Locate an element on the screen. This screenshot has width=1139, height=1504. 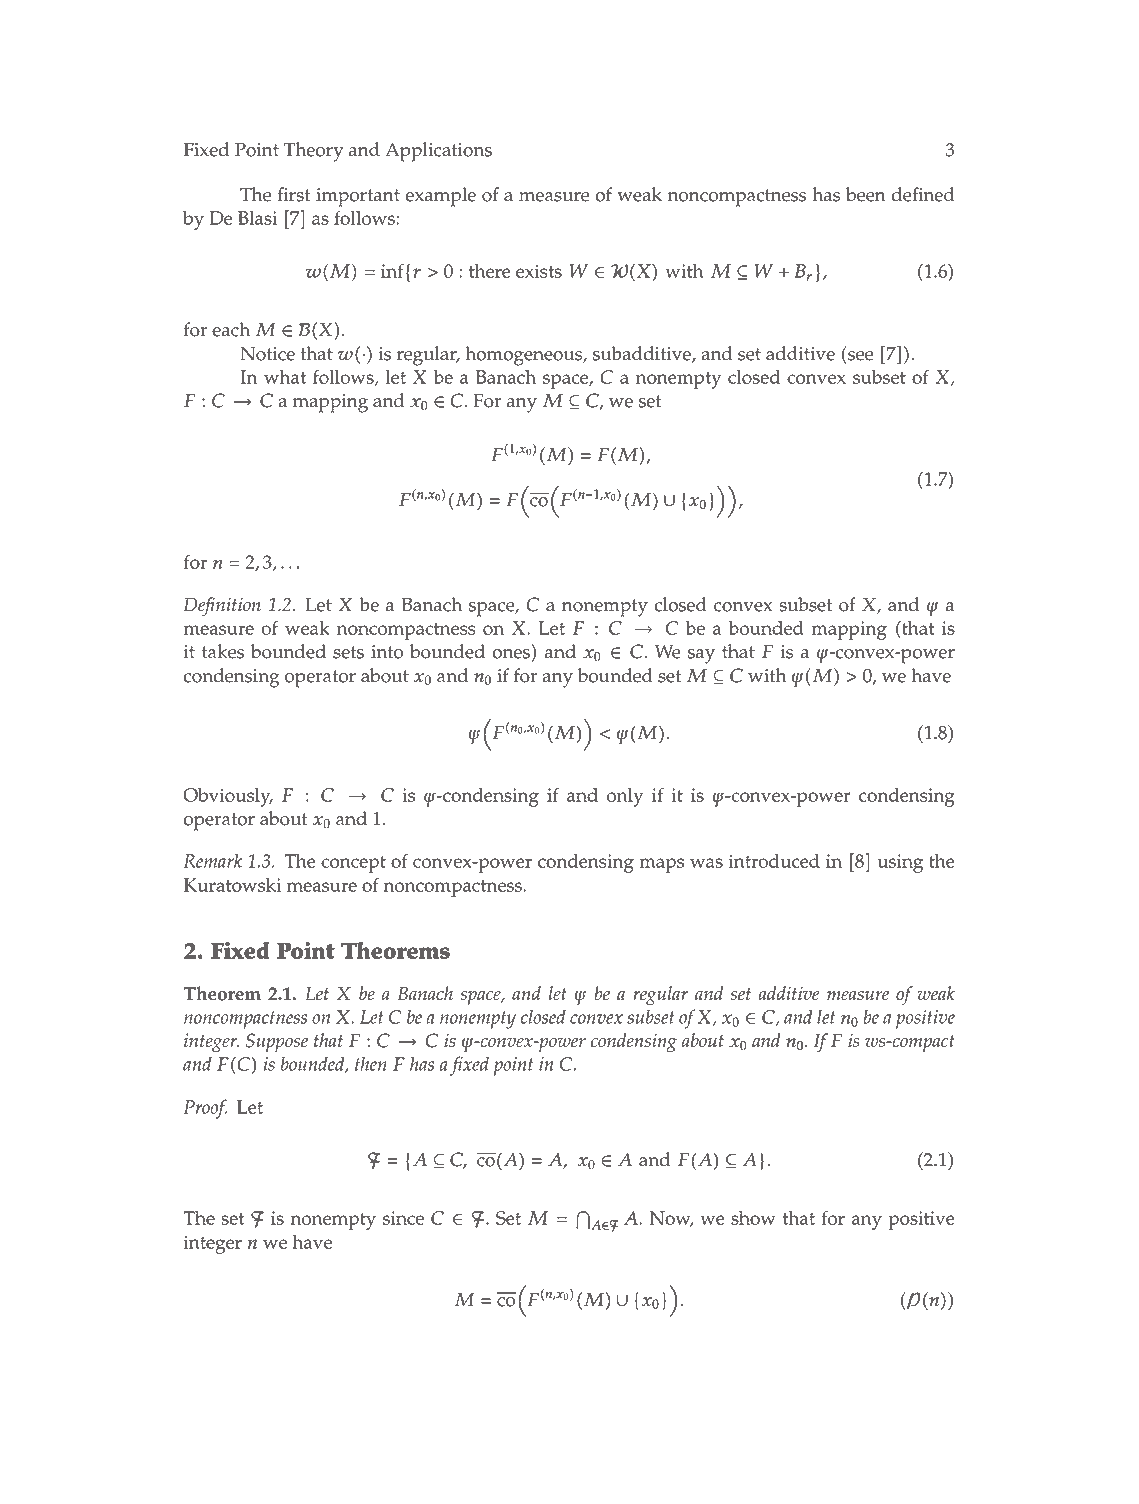
show is located at coordinates (753, 1218).
